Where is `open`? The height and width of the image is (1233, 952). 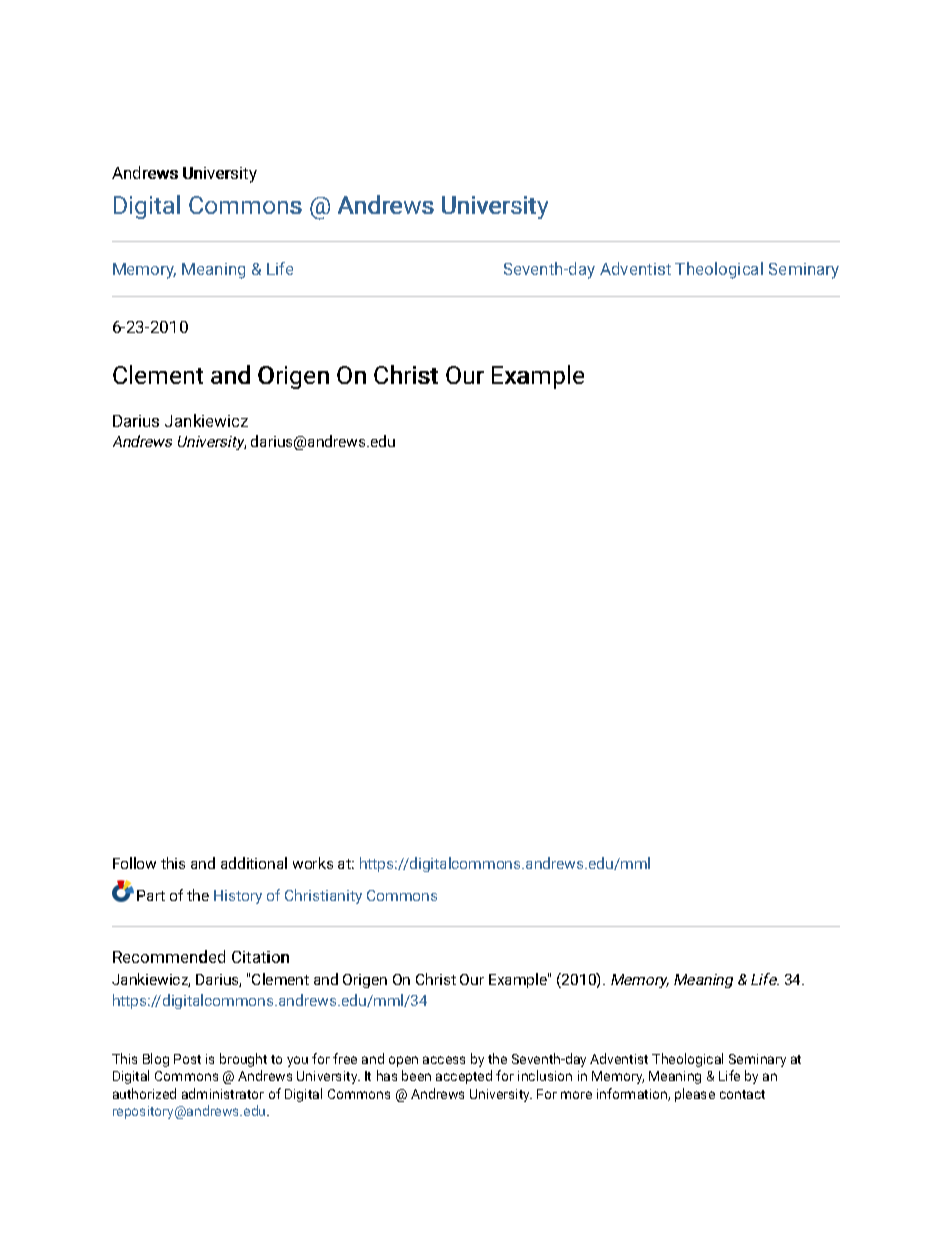 open is located at coordinates (403, 1061).
